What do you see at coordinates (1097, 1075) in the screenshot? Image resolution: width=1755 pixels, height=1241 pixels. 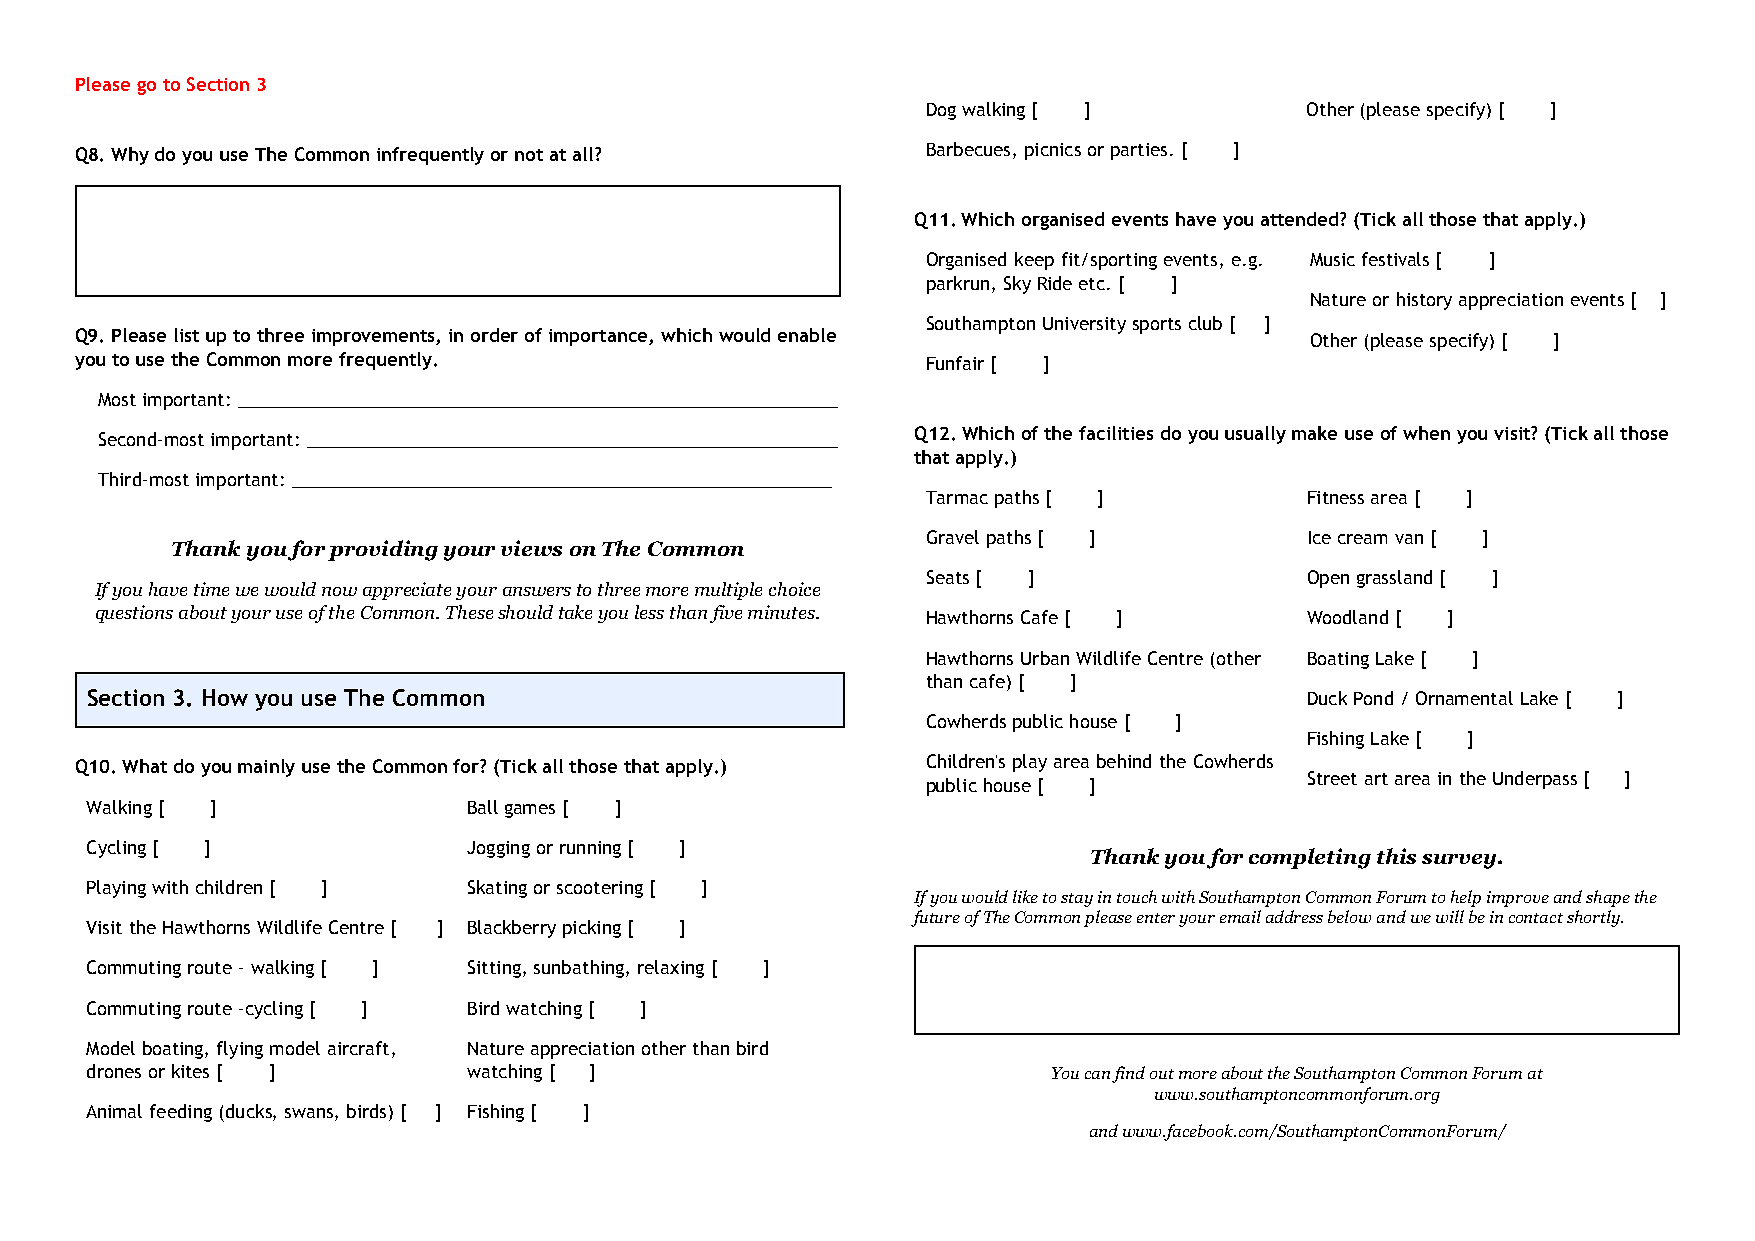 I see `can` at bounding box center [1097, 1075].
